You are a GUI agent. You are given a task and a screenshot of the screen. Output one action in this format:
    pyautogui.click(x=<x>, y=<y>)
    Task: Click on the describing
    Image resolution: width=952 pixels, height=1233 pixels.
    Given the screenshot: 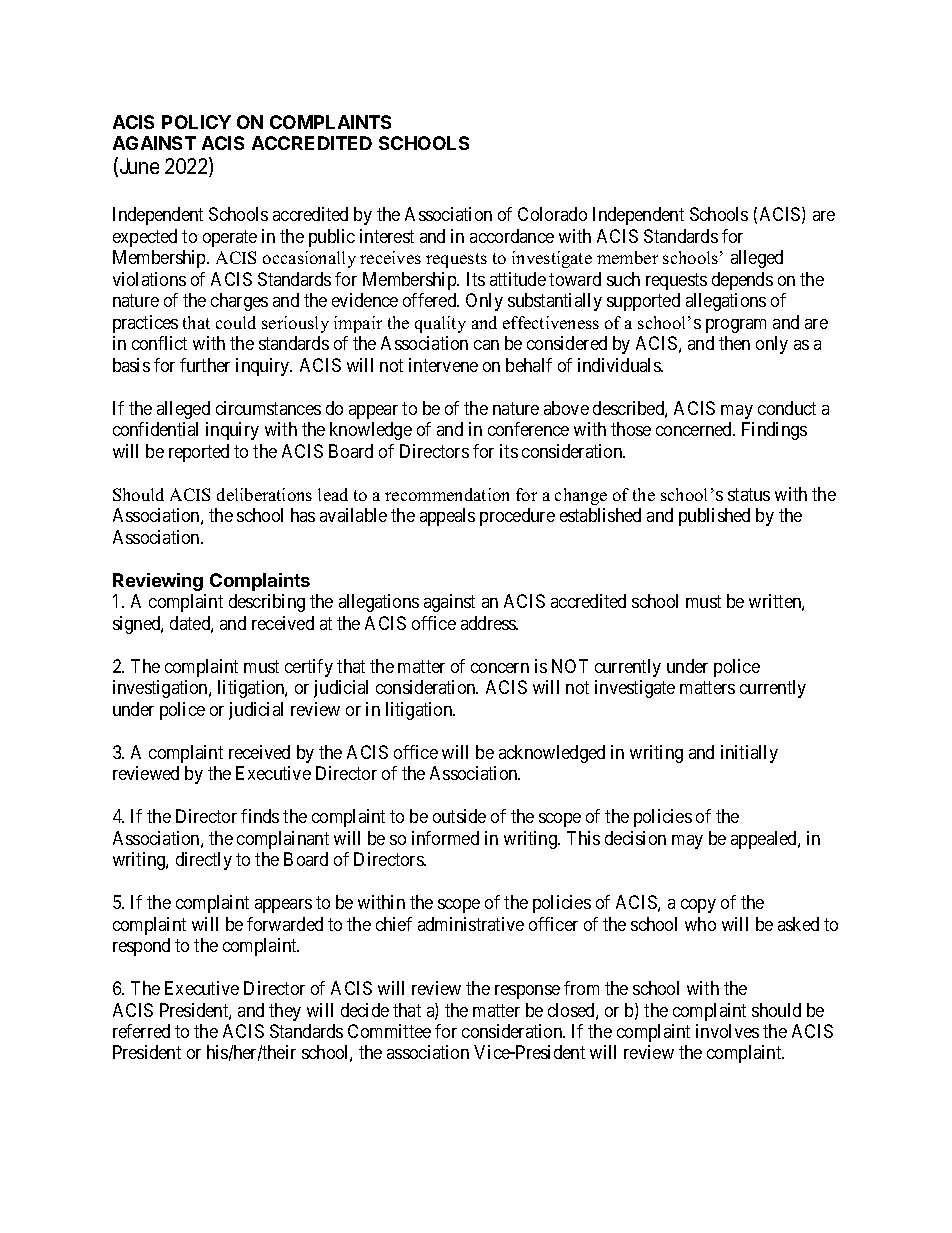 What is the action you would take?
    pyautogui.click(x=267, y=603)
